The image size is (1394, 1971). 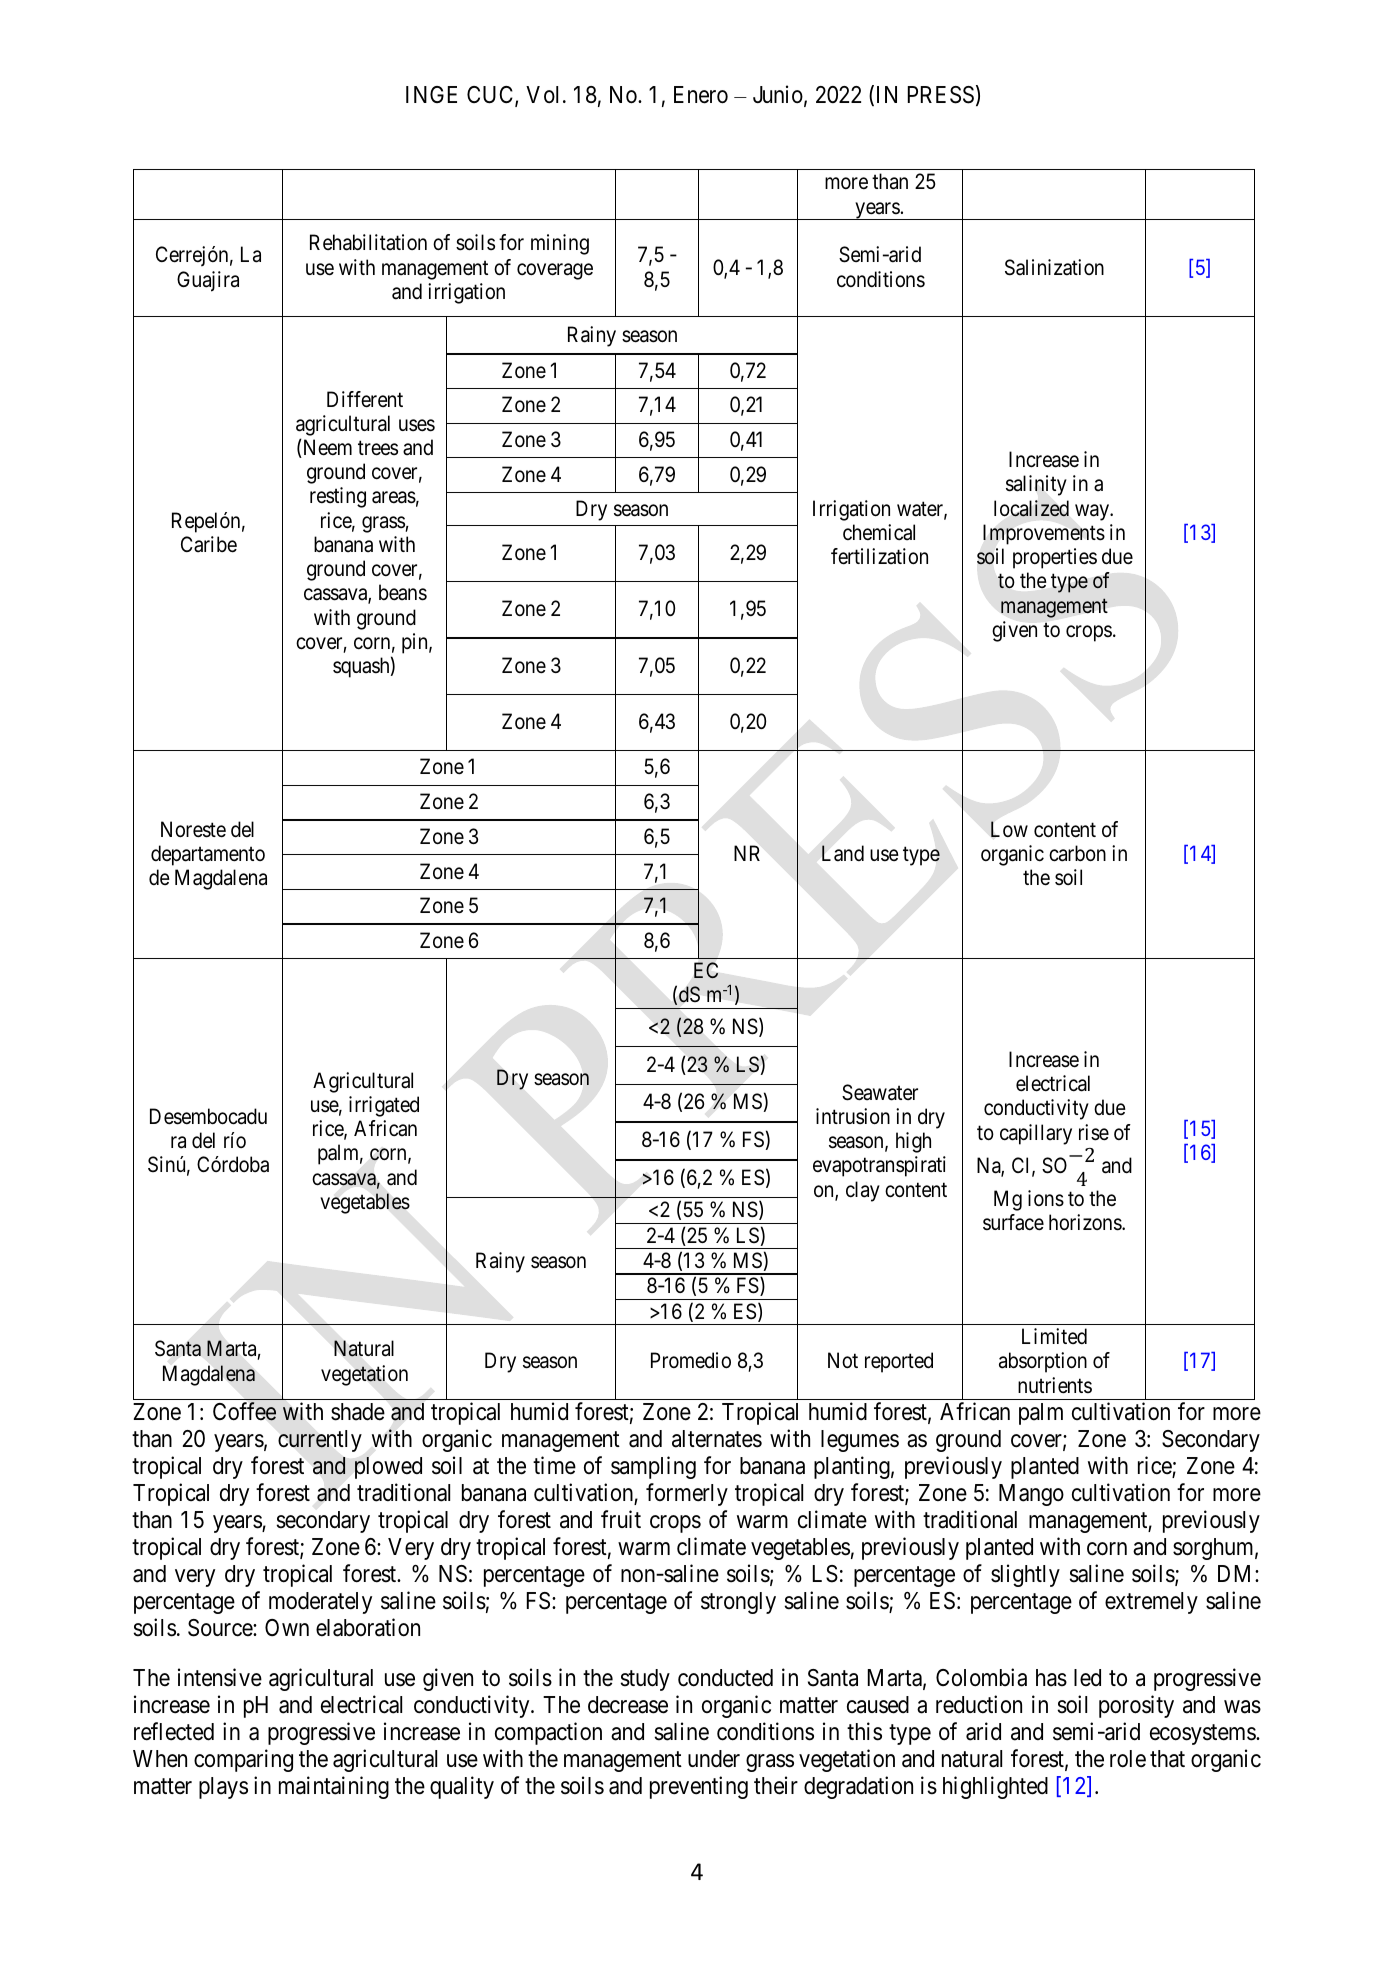 What do you see at coordinates (701, 95) in the screenshot?
I see `Enero` at bounding box center [701, 95].
